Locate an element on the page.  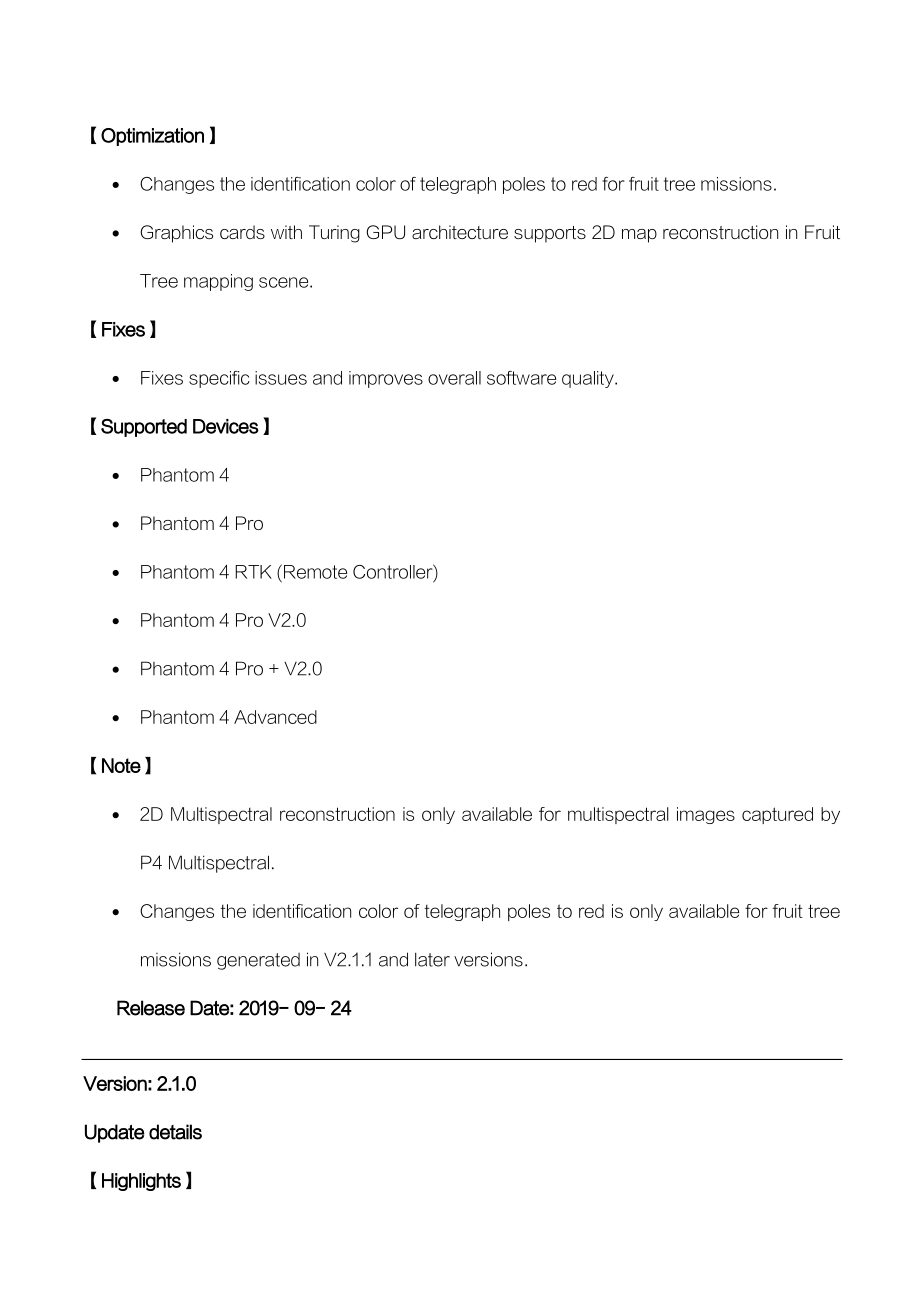
captured is located at coordinates (777, 815).
